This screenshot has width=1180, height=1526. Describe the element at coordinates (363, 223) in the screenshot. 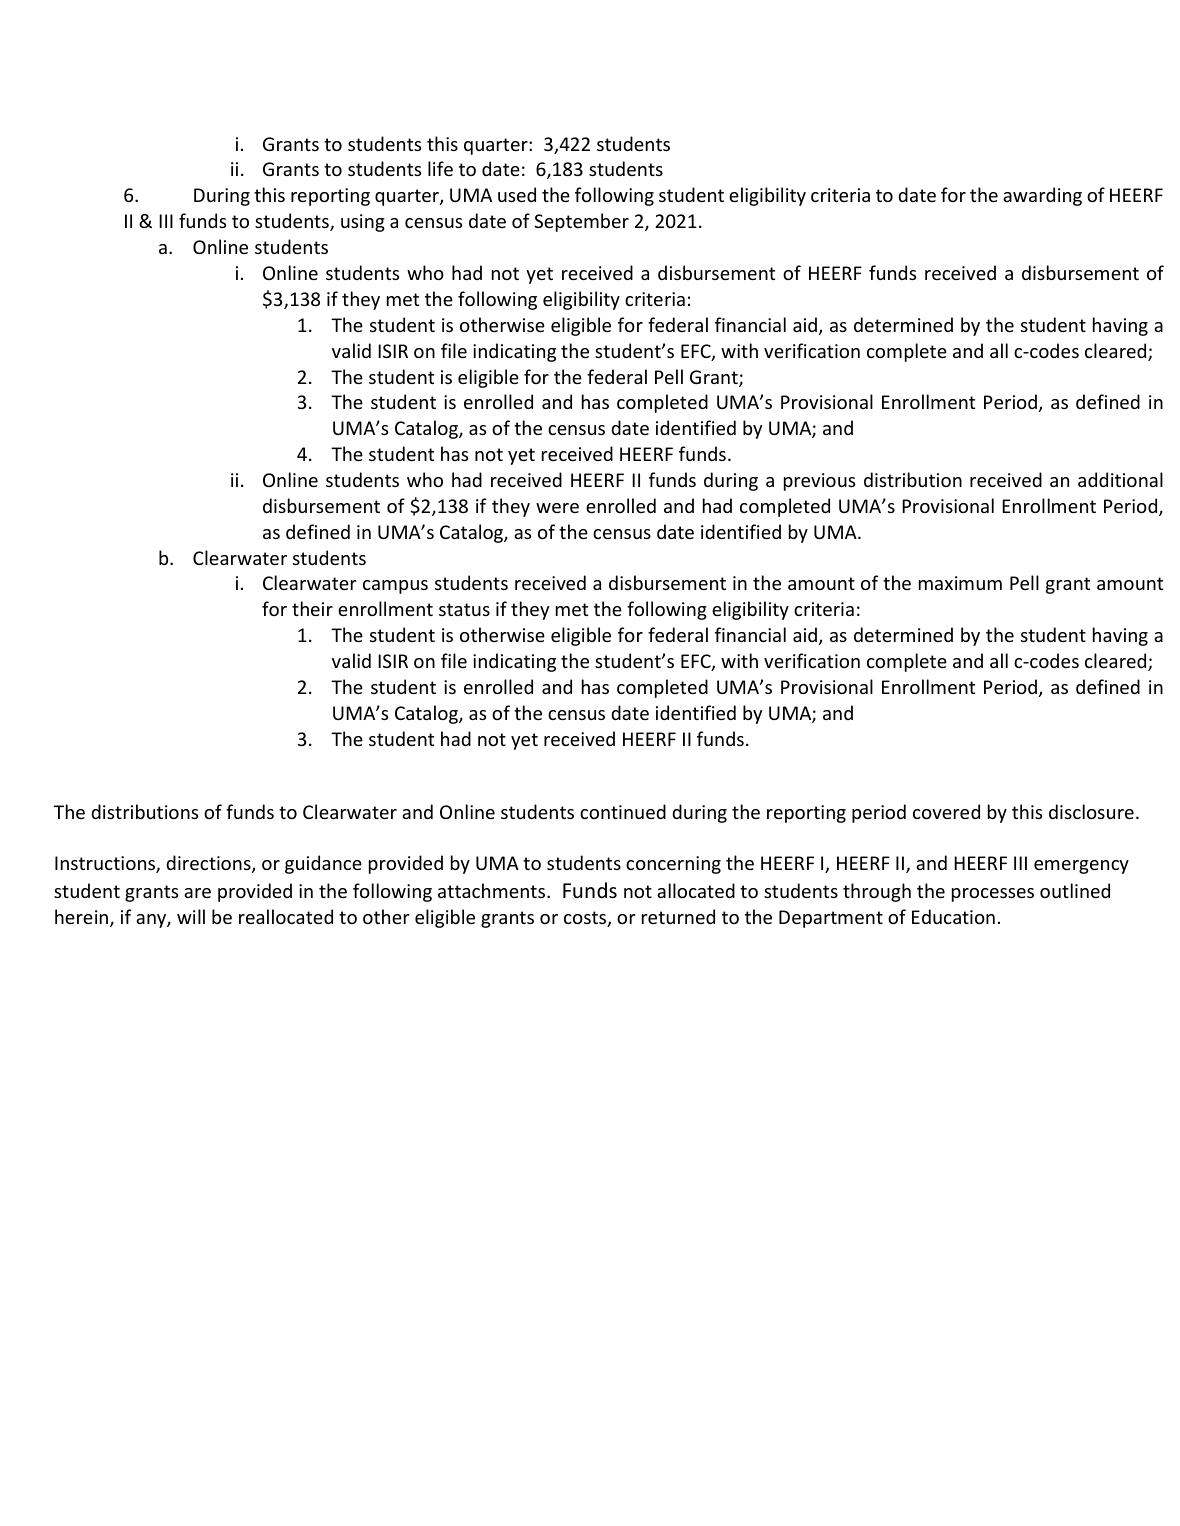

I see `using` at that location.
